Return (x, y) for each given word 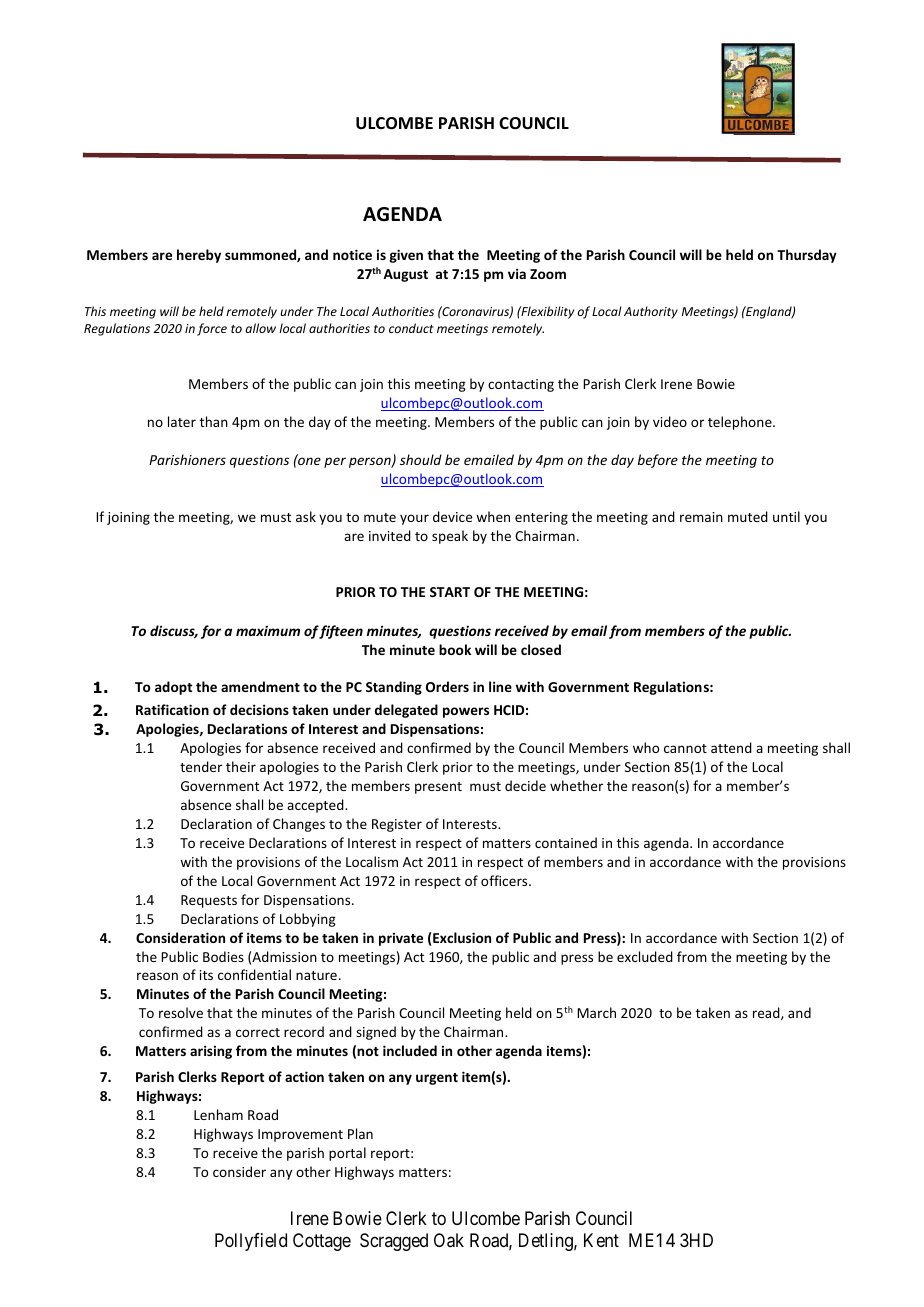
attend (731, 747)
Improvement (300, 1135)
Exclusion (462, 937)
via (517, 273)
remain (701, 517)
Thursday (807, 256)
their (241, 766)
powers (466, 712)
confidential (254, 974)
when (493, 516)
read (767, 1013)
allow (261, 328)
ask (306, 516)
